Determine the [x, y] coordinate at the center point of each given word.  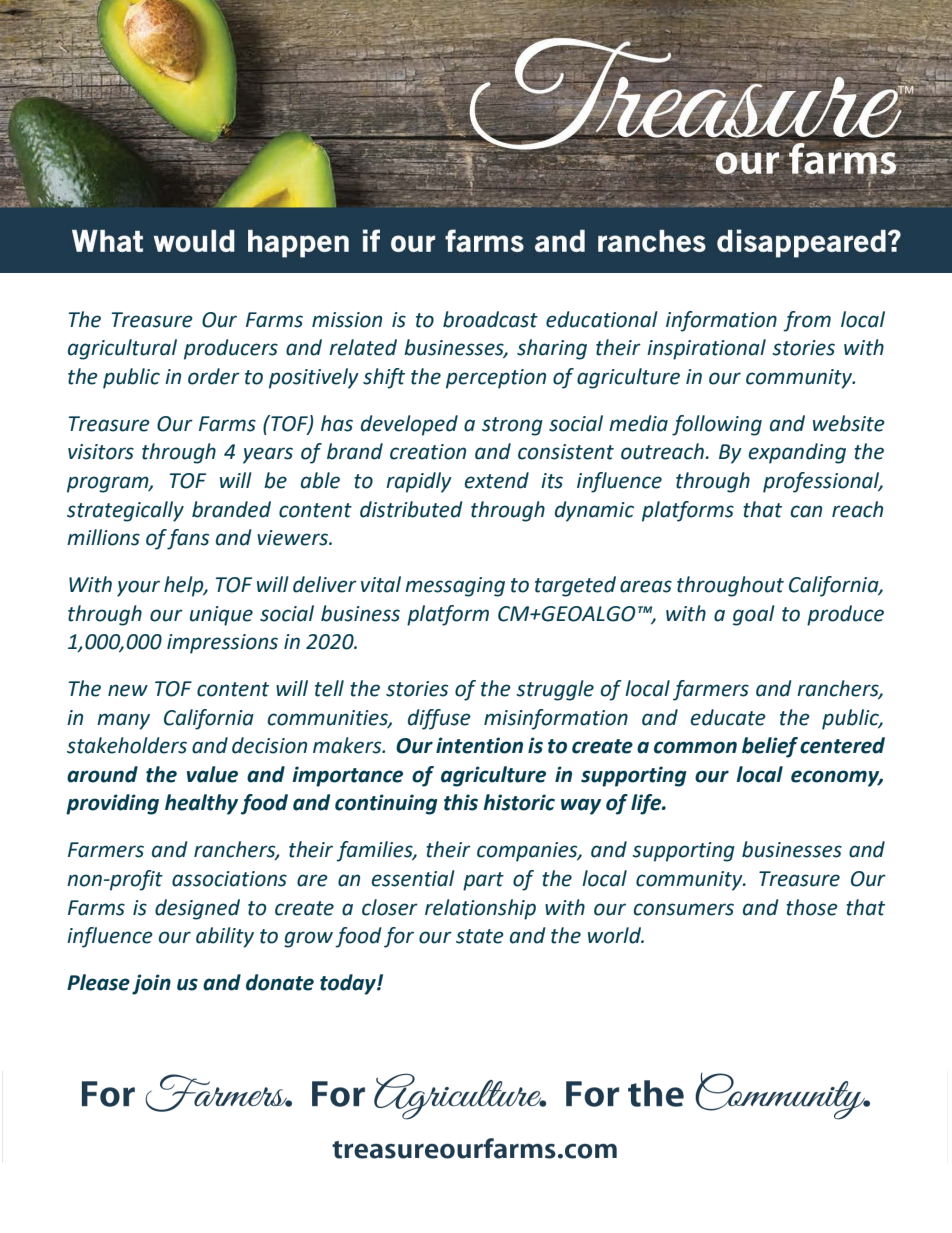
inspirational [706, 349]
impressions [222, 644]
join [151, 984]
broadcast [490, 319]
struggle [555, 690]
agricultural [122, 349]
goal [754, 615]
